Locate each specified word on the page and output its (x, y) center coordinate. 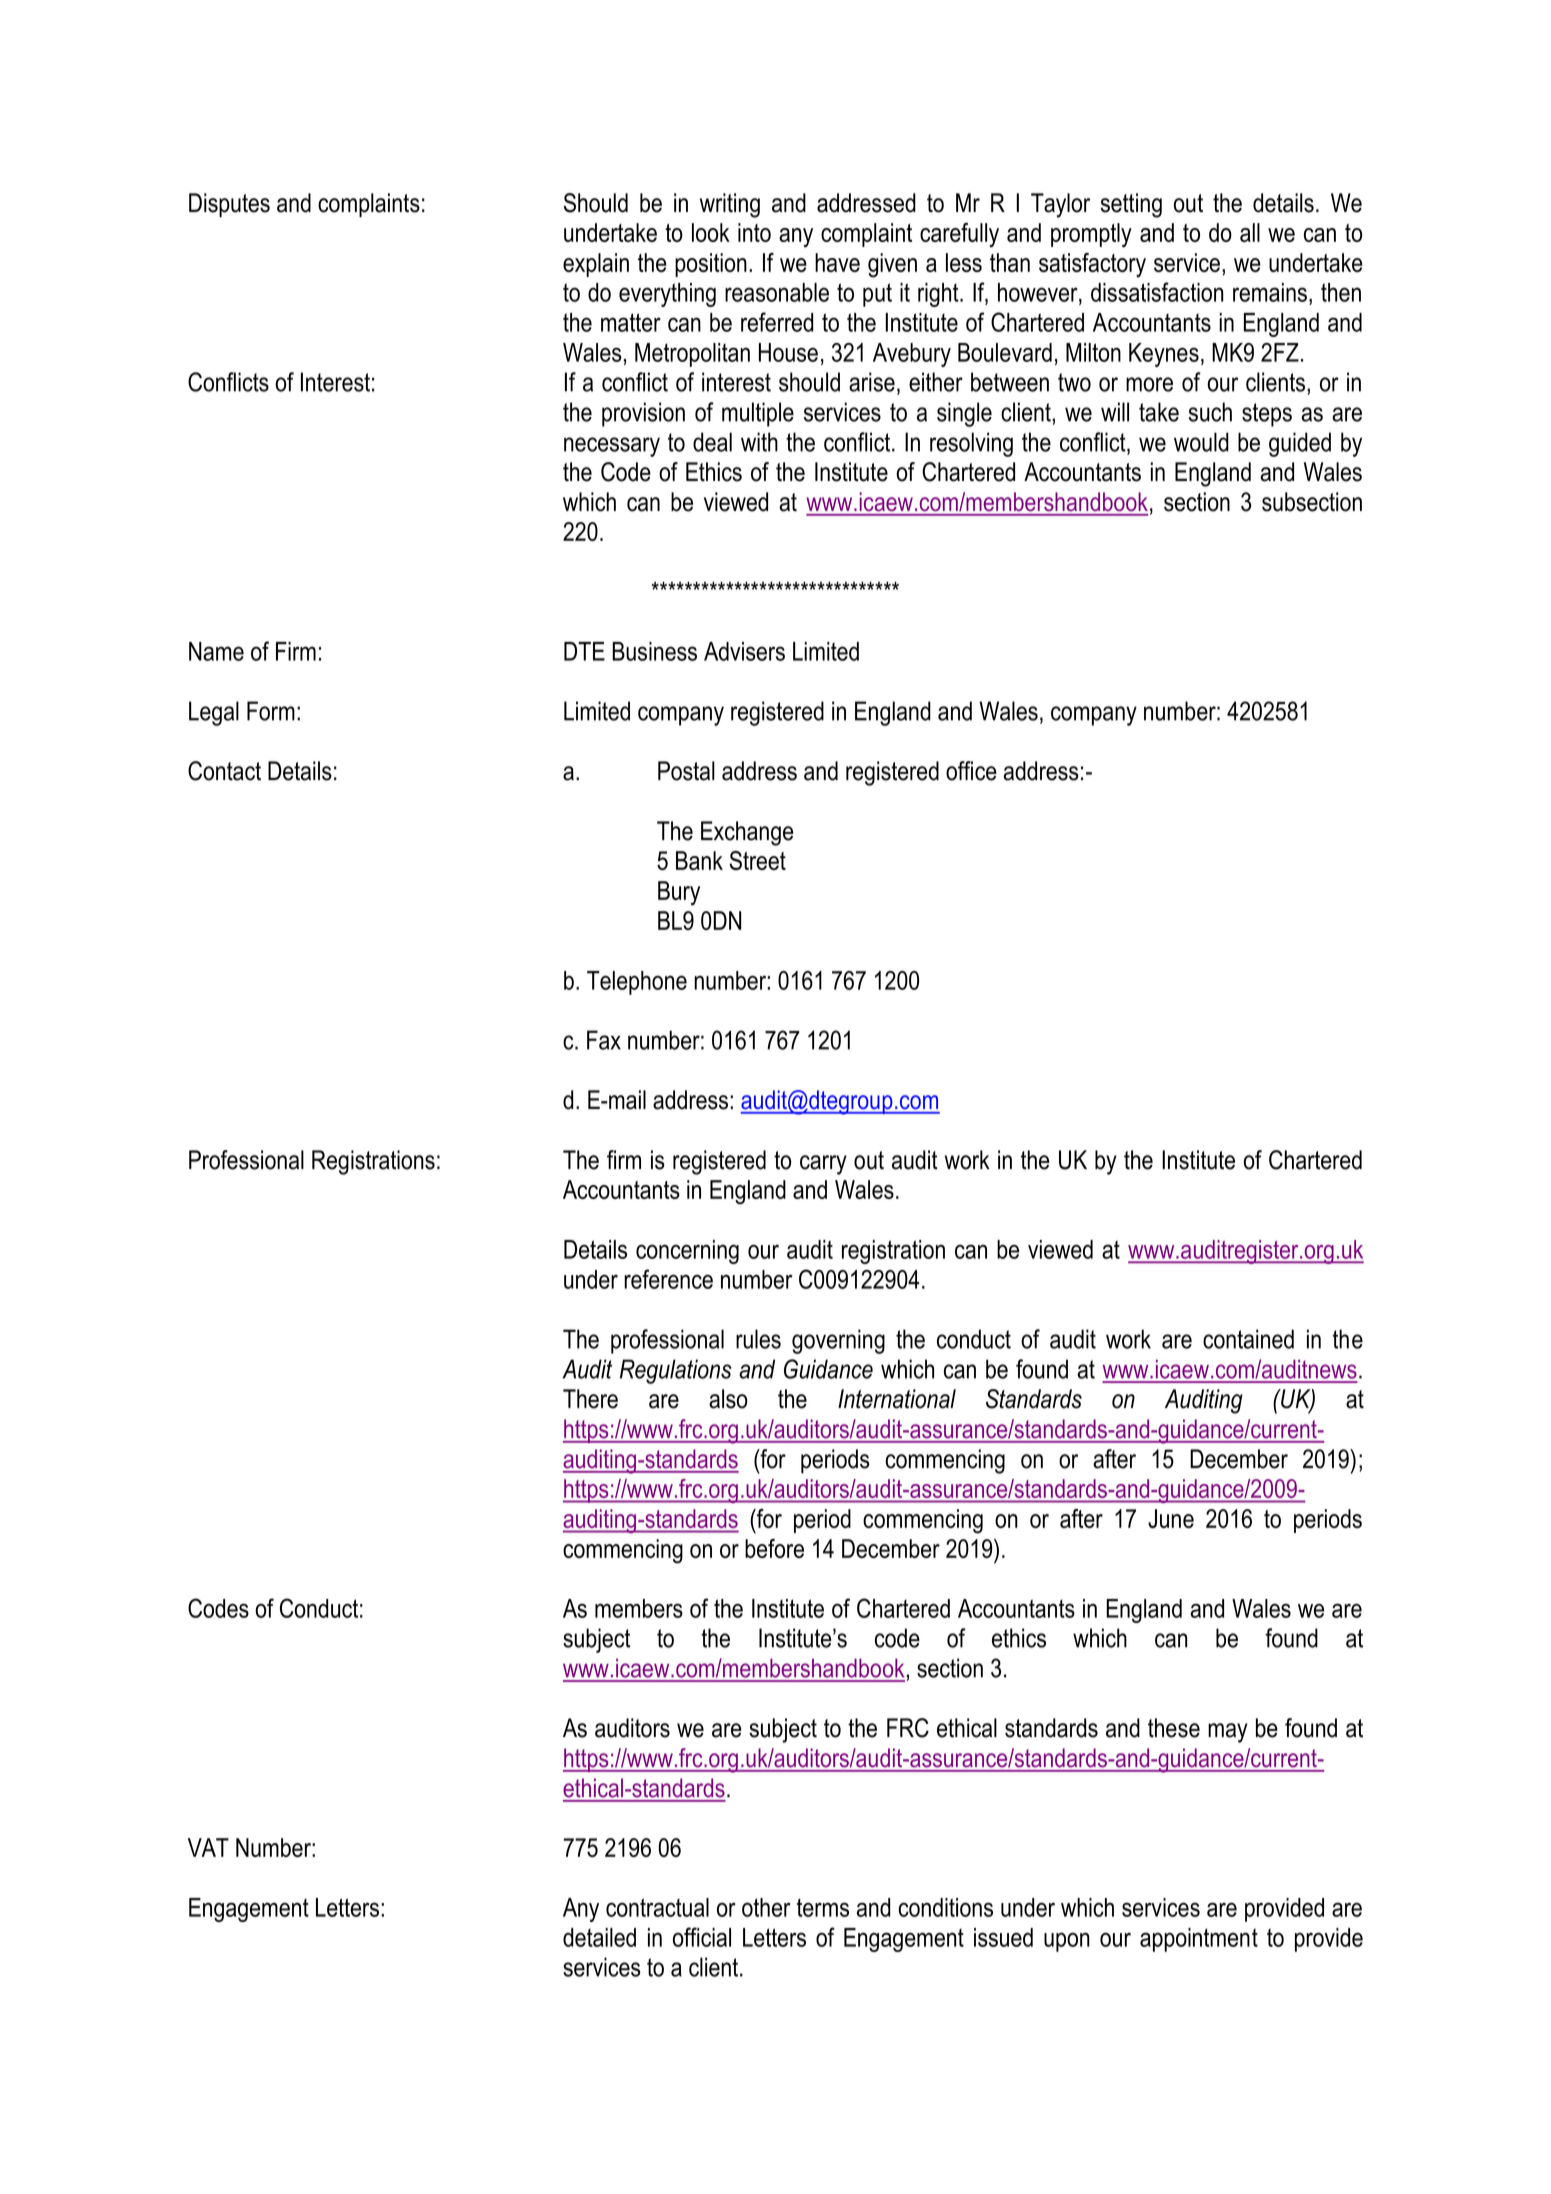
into (754, 232)
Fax (604, 1040)
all (1250, 232)
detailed (599, 1937)
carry (823, 1165)
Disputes (229, 205)
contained (1248, 1339)
